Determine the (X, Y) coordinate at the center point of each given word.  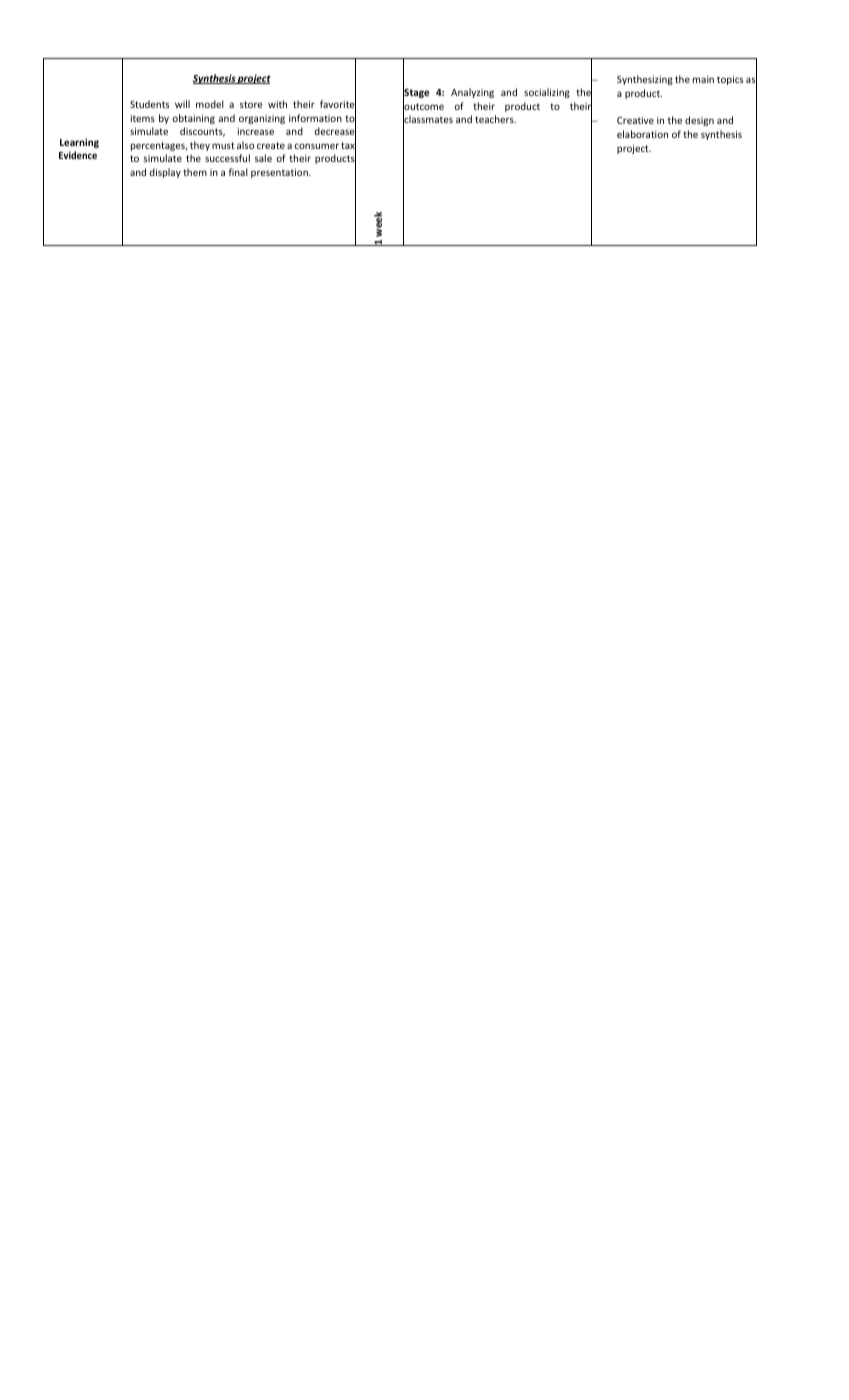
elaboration (642, 134)
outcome (423, 107)
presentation (280, 173)
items (143, 118)
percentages (159, 146)
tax (348, 146)
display (165, 173)
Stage (416, 94)
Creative (635, 120)
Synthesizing (645, 80)
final (238, 172)
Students (149, 104)
